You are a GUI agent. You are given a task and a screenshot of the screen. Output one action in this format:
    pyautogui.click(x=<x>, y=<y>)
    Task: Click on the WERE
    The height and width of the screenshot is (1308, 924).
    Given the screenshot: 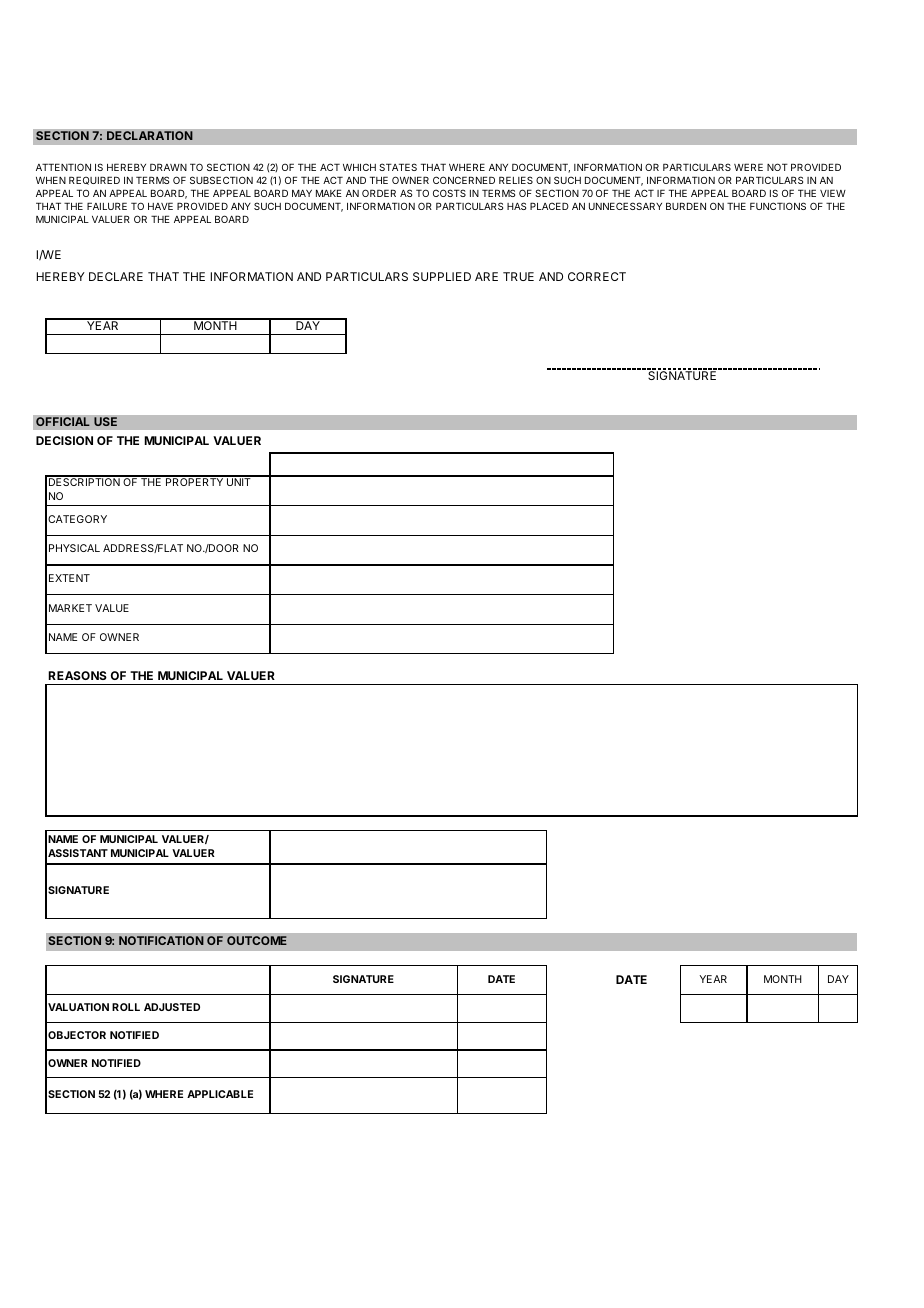 What is the action you would take?
    pyautogui.click(x=748, y=167)
